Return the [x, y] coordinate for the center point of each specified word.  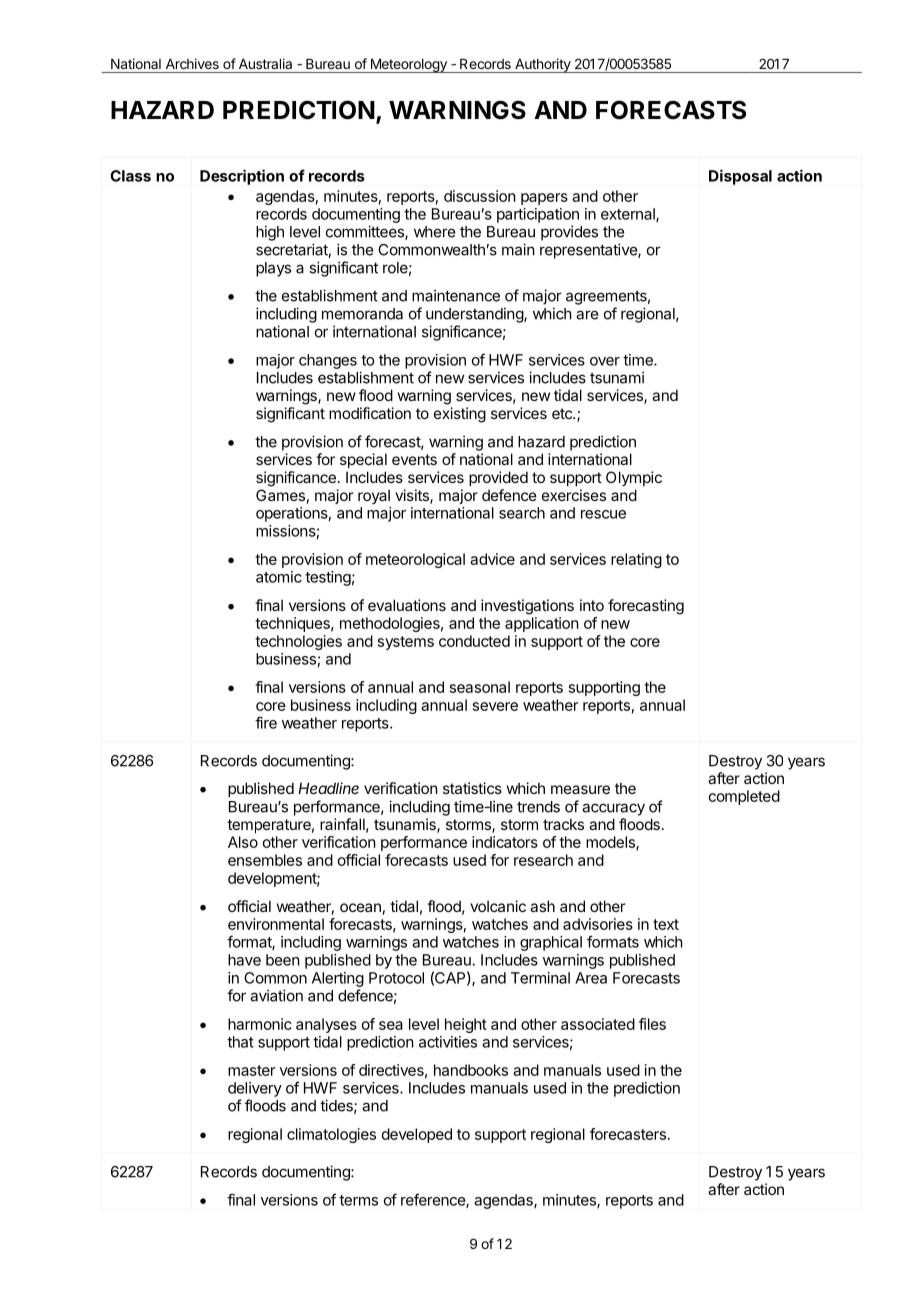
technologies [298, 642]
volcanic [498, 906]
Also [243, 842]
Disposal [740, 177]
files [652, 1024]
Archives [192, 63]
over [605, 361]
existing [460, 415]
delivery [255, 1089]
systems [406, 643]
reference [434, 1200]
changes [328, 361]
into [592, 605]
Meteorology [408, 66]
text [666, 924]
